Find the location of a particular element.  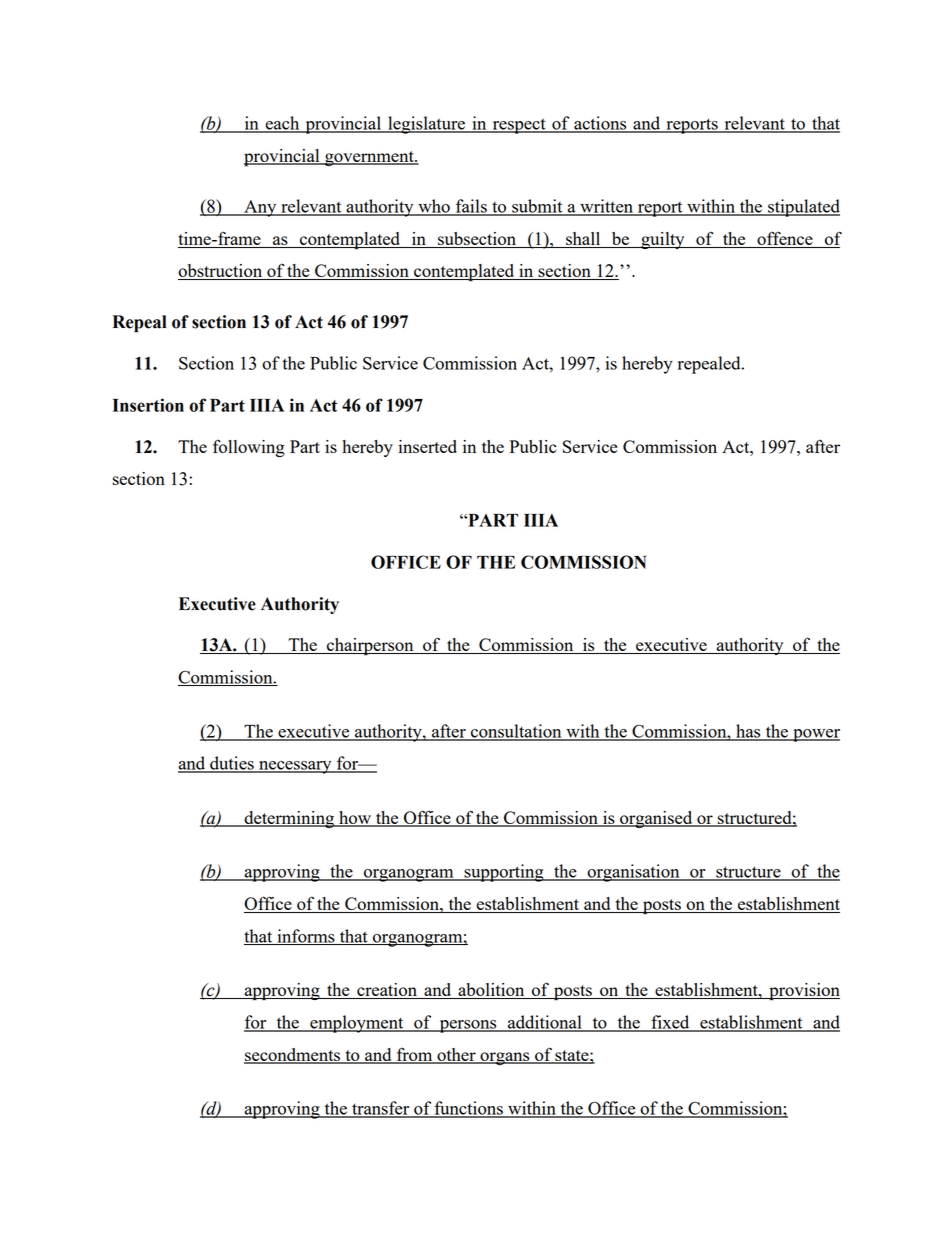

offence is located at coordinates (785, 239).
